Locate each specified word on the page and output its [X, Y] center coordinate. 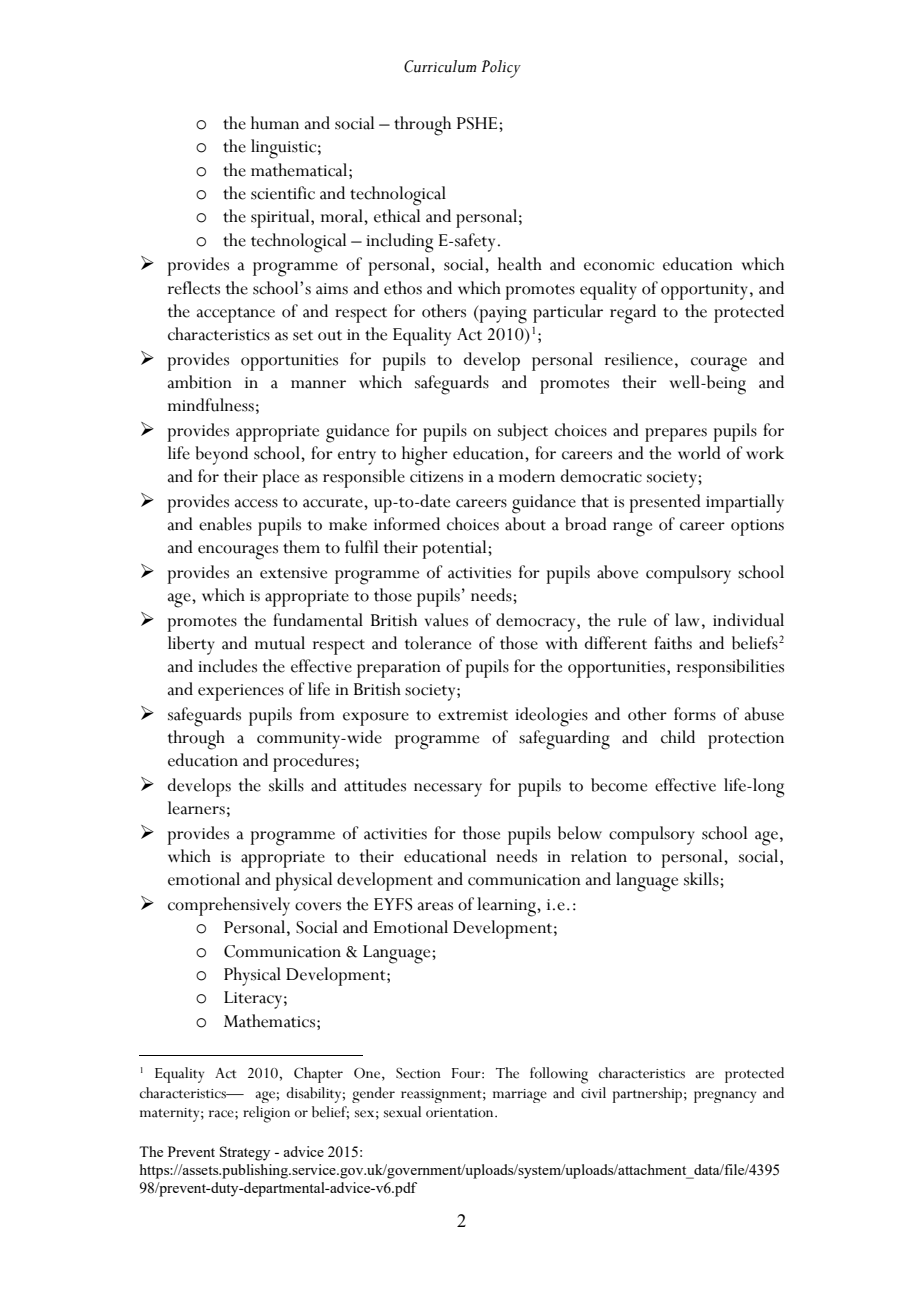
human [275, 123]
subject [523, 432]
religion [266, 1114]
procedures [313, 762]
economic [619, 265]
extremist [473, 715]
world [699, 453]
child [678, 737]
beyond [221, 455]
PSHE [478, 123]
